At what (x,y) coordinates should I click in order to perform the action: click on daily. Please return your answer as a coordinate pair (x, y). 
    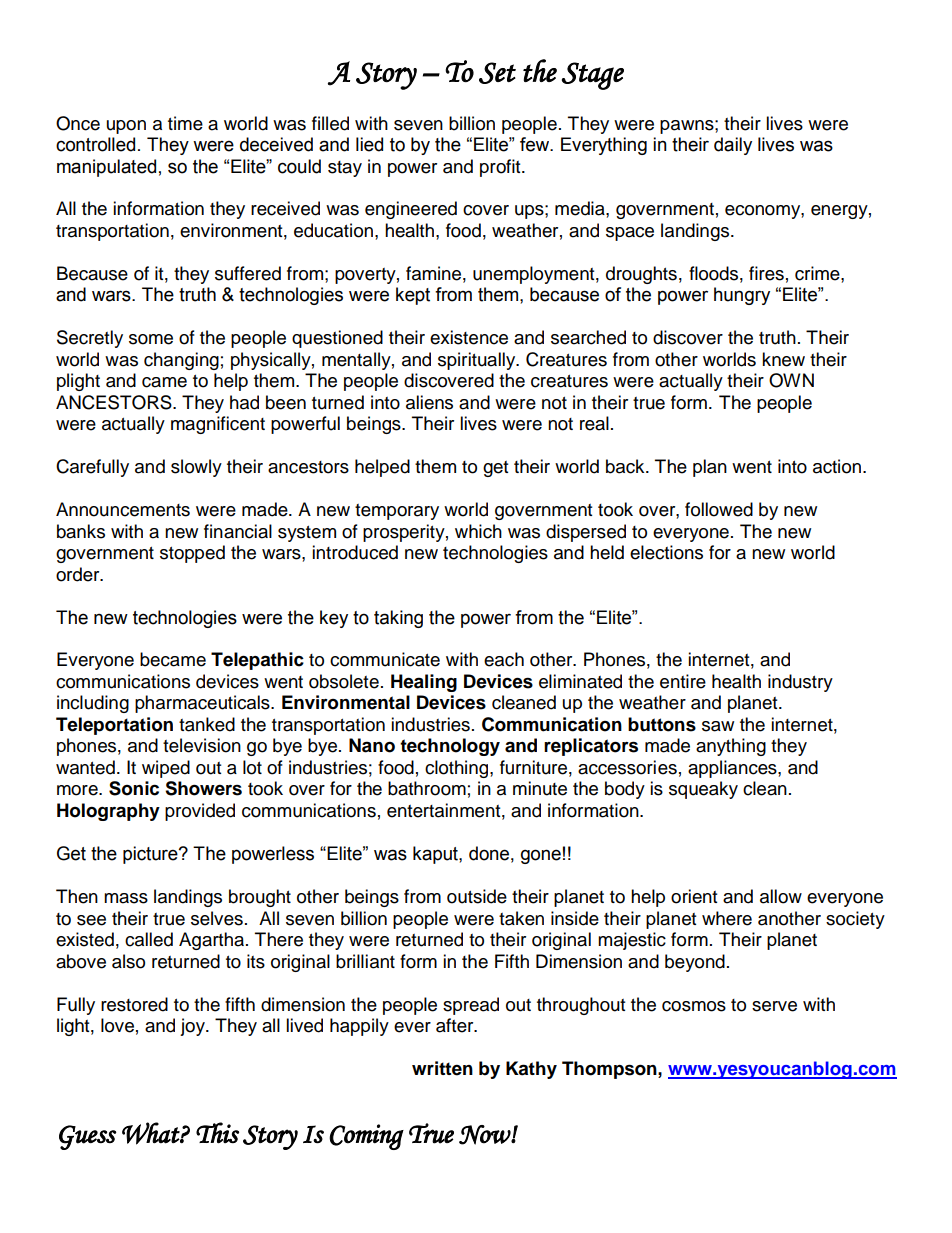
    Looking at the image, I should click on (733, 146).
